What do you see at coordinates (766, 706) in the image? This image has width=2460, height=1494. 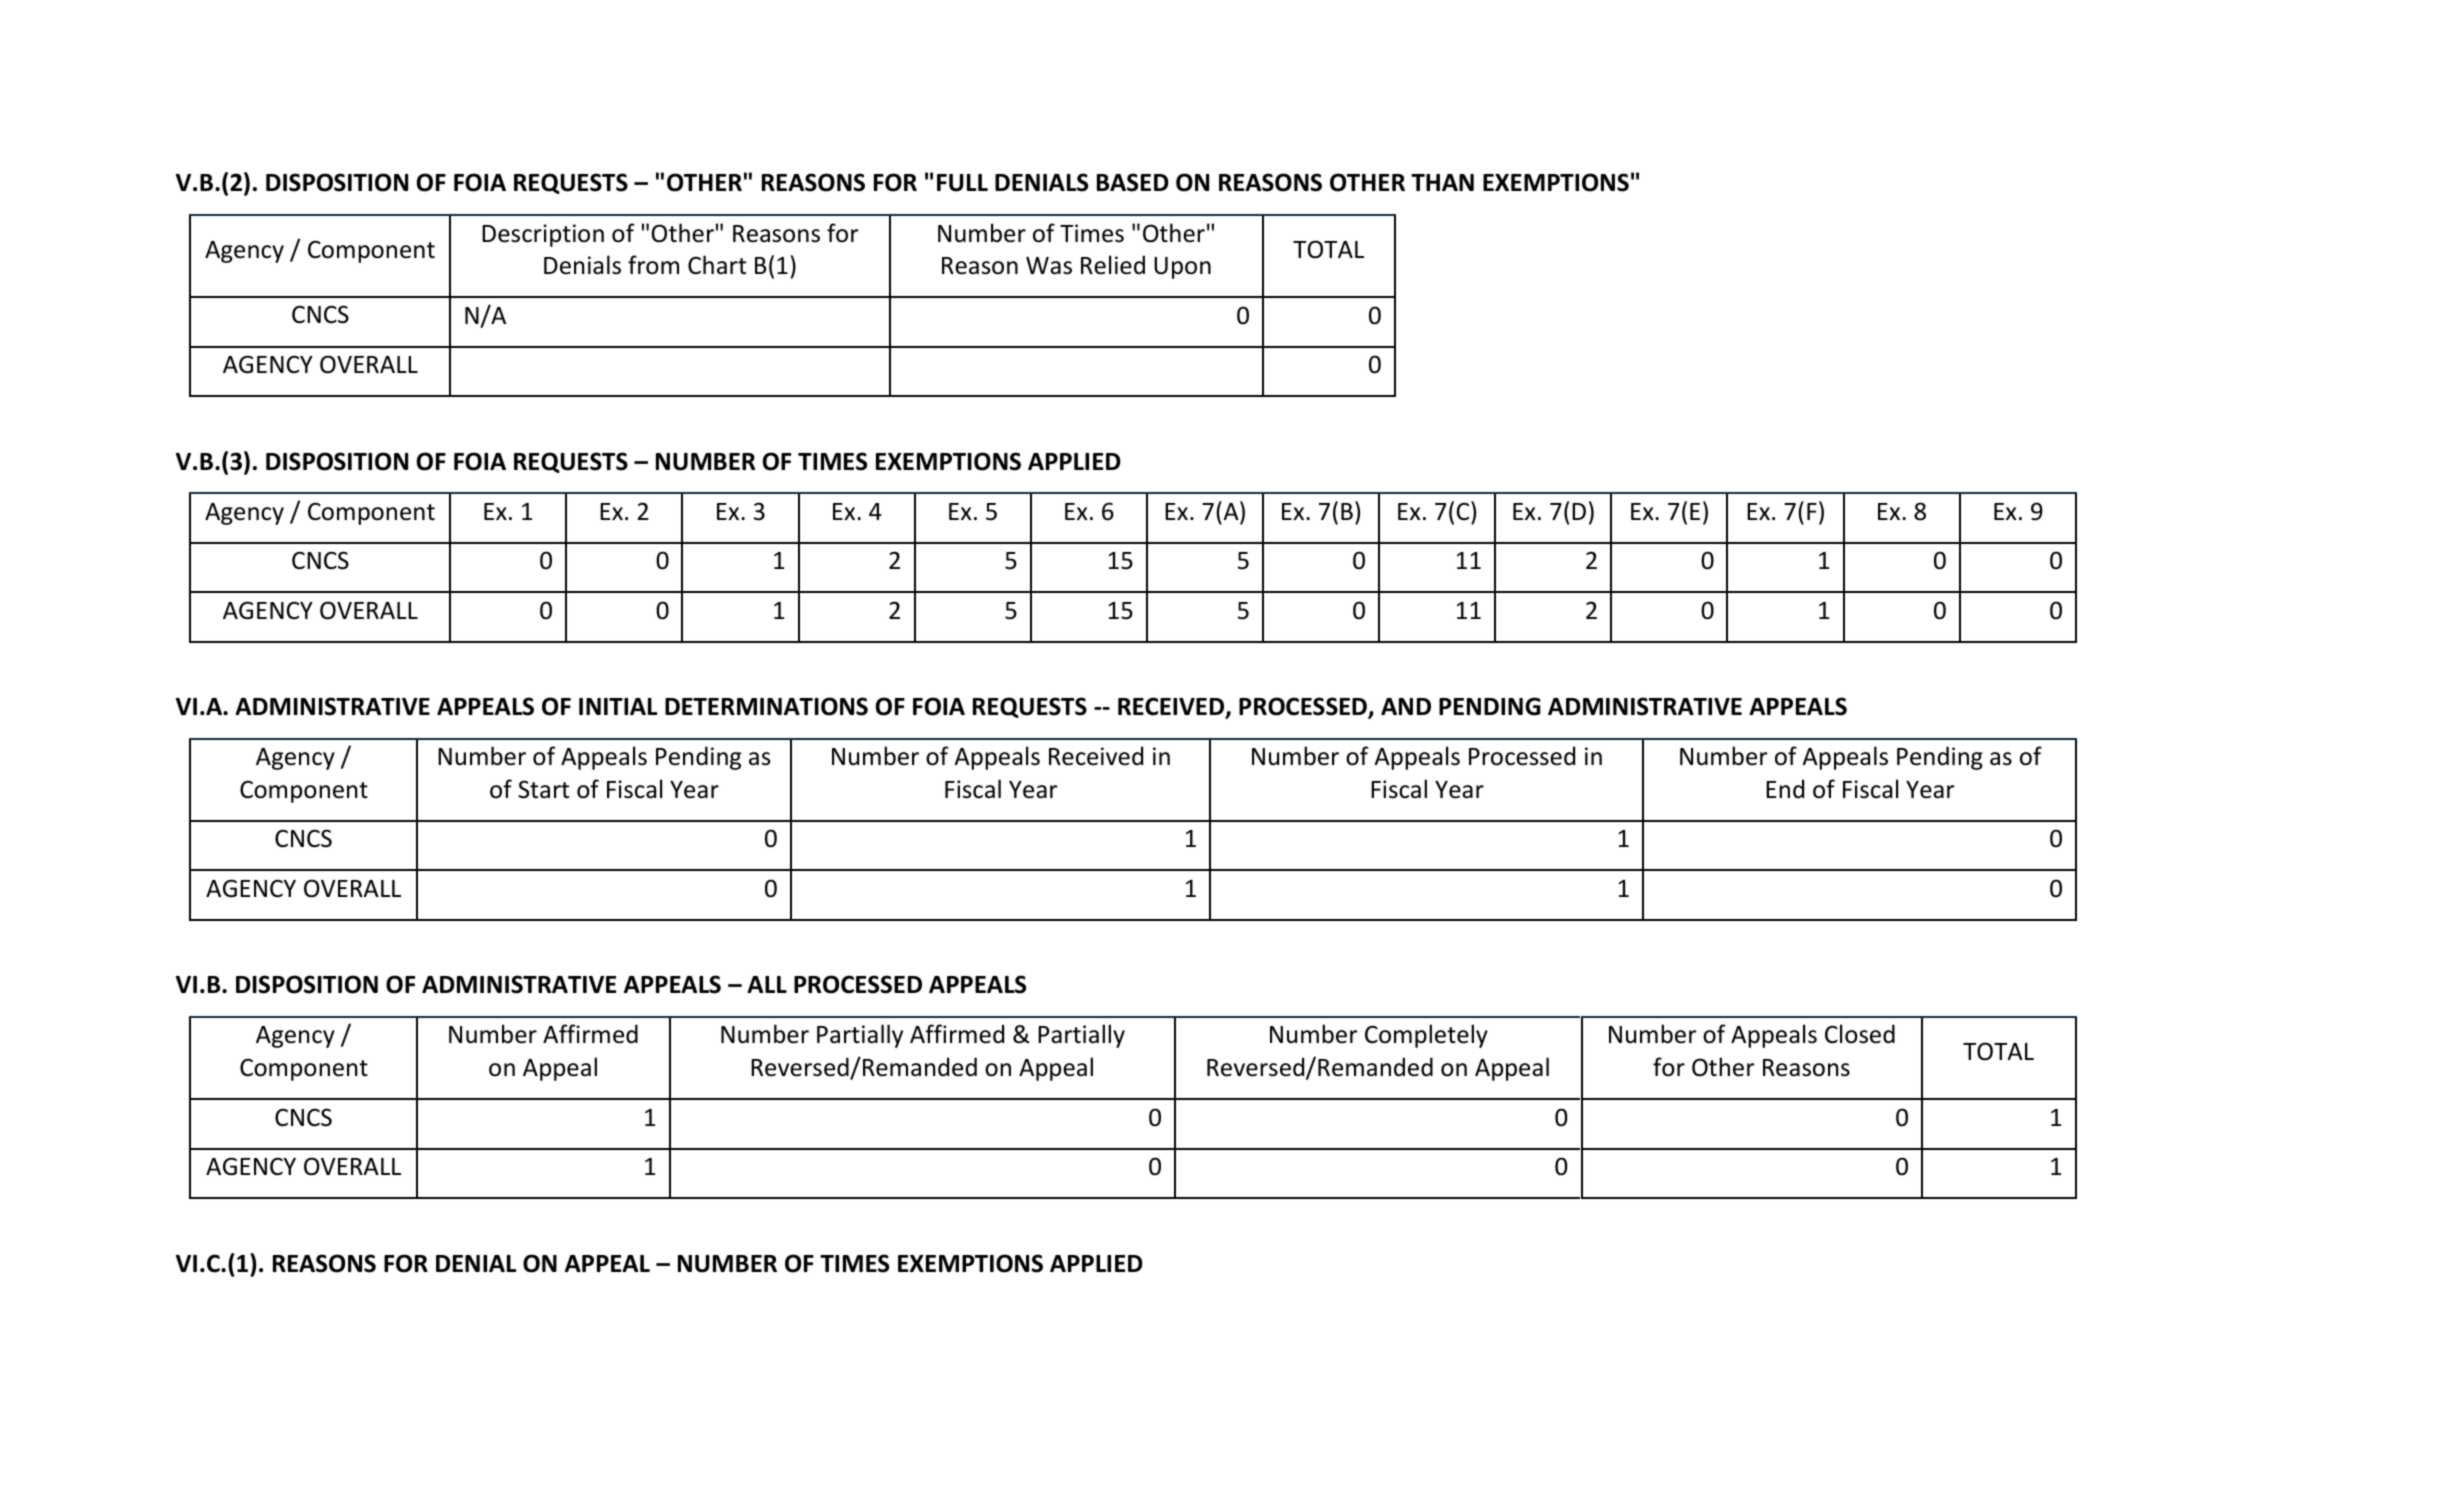 I see `DETERMINATIONS` at bounding box center [766, 706].
